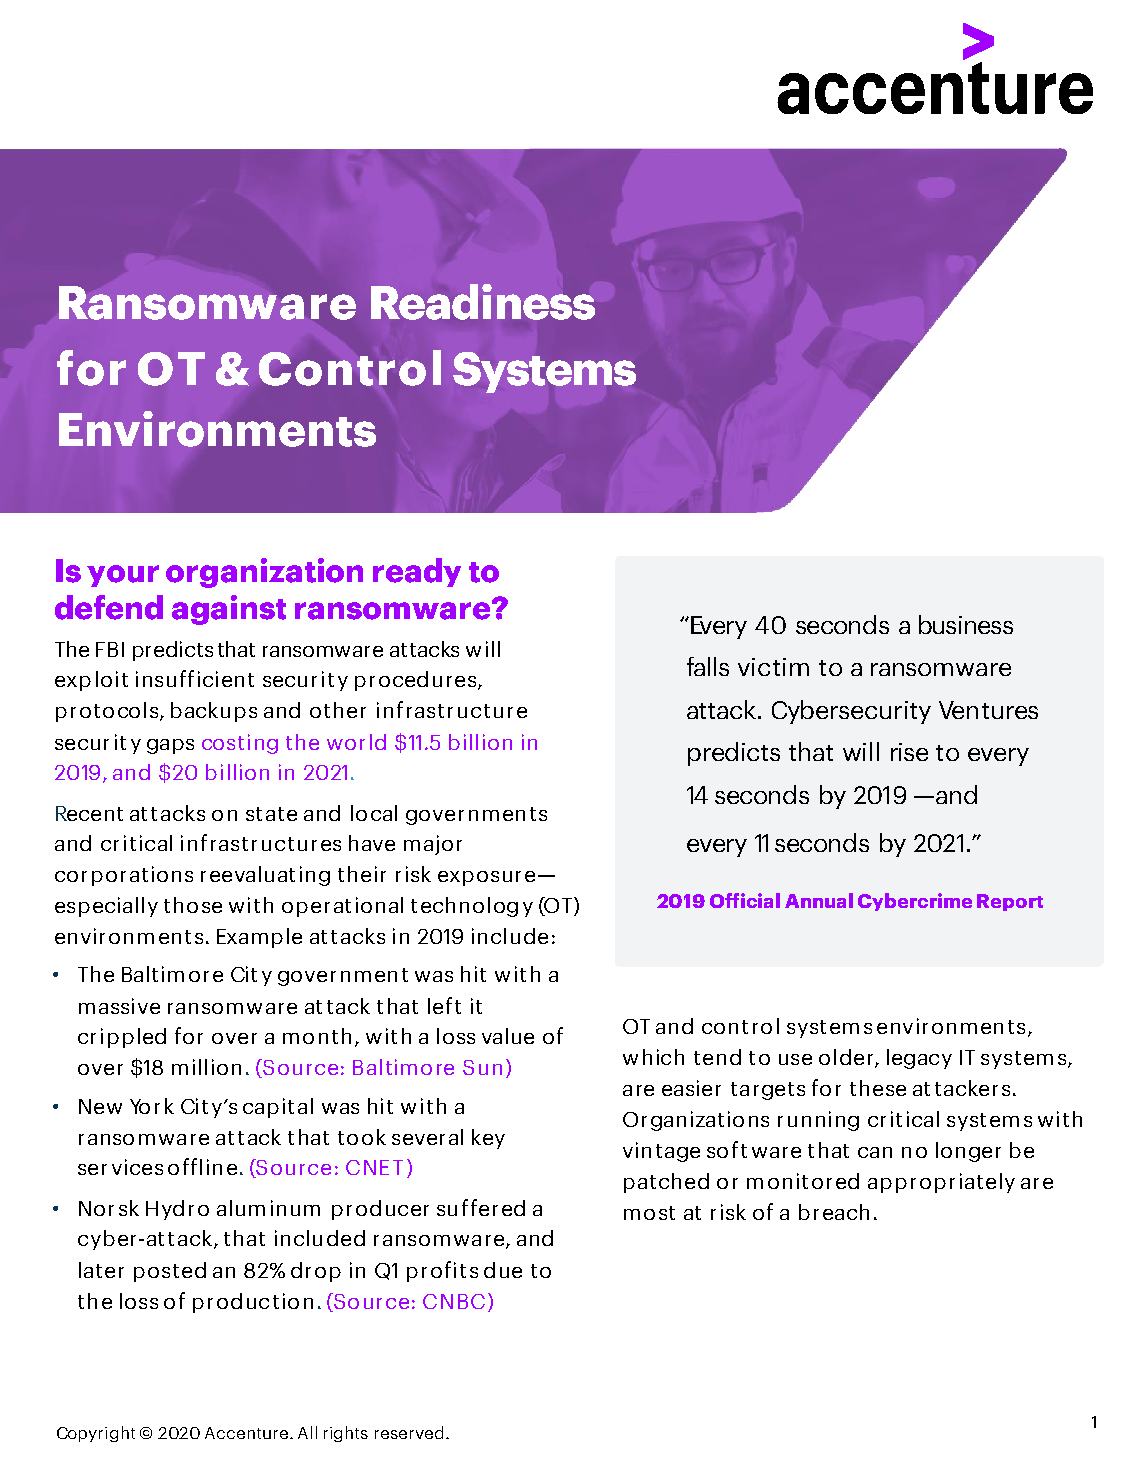 This document has width=1133, height=1466. What do you see at coordinates (875, 1152) in the document?
I see `can` at bounding box center [875, 1152].
